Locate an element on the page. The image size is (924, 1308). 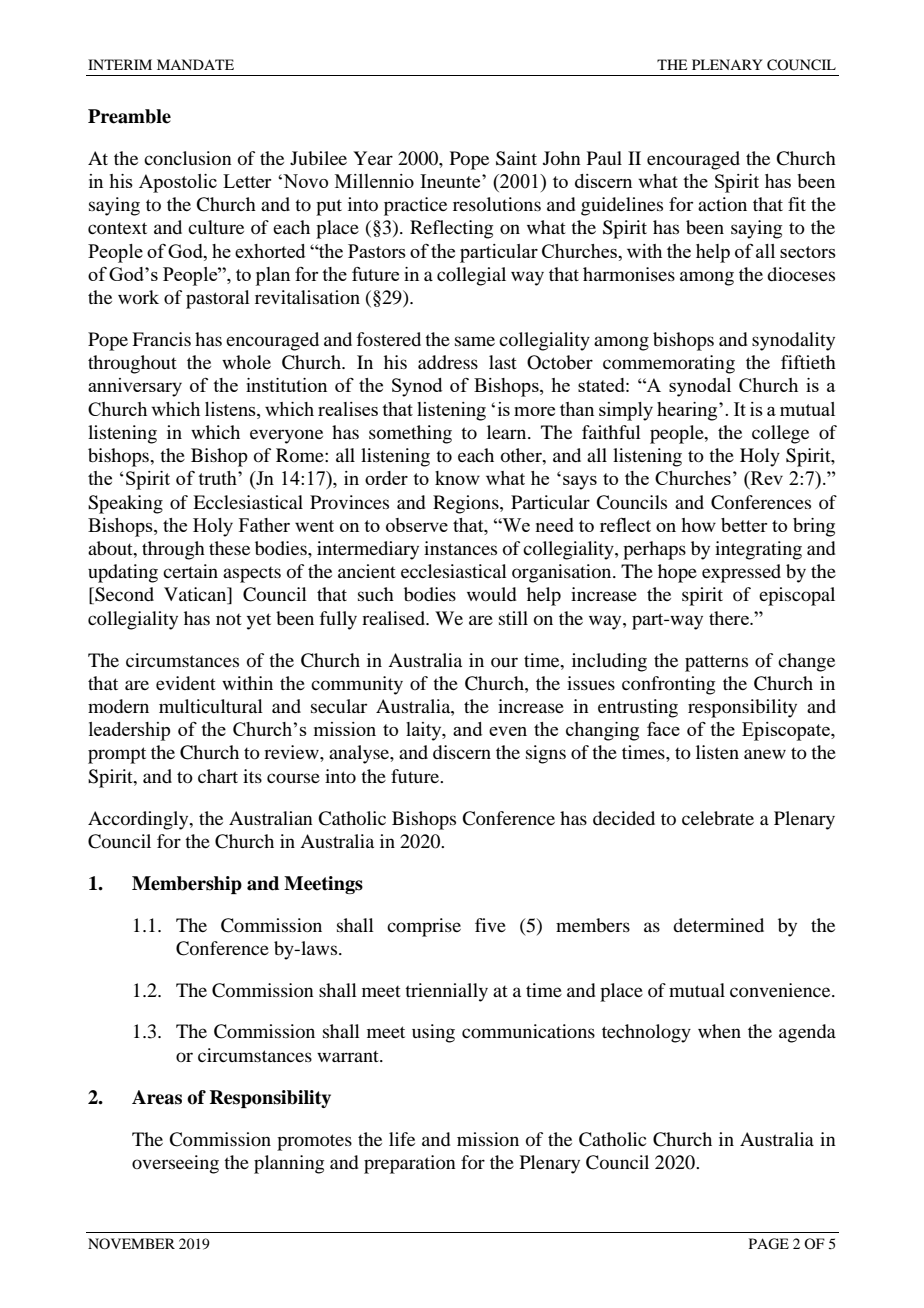
overseeing is located at coordinates (175, 1164).
